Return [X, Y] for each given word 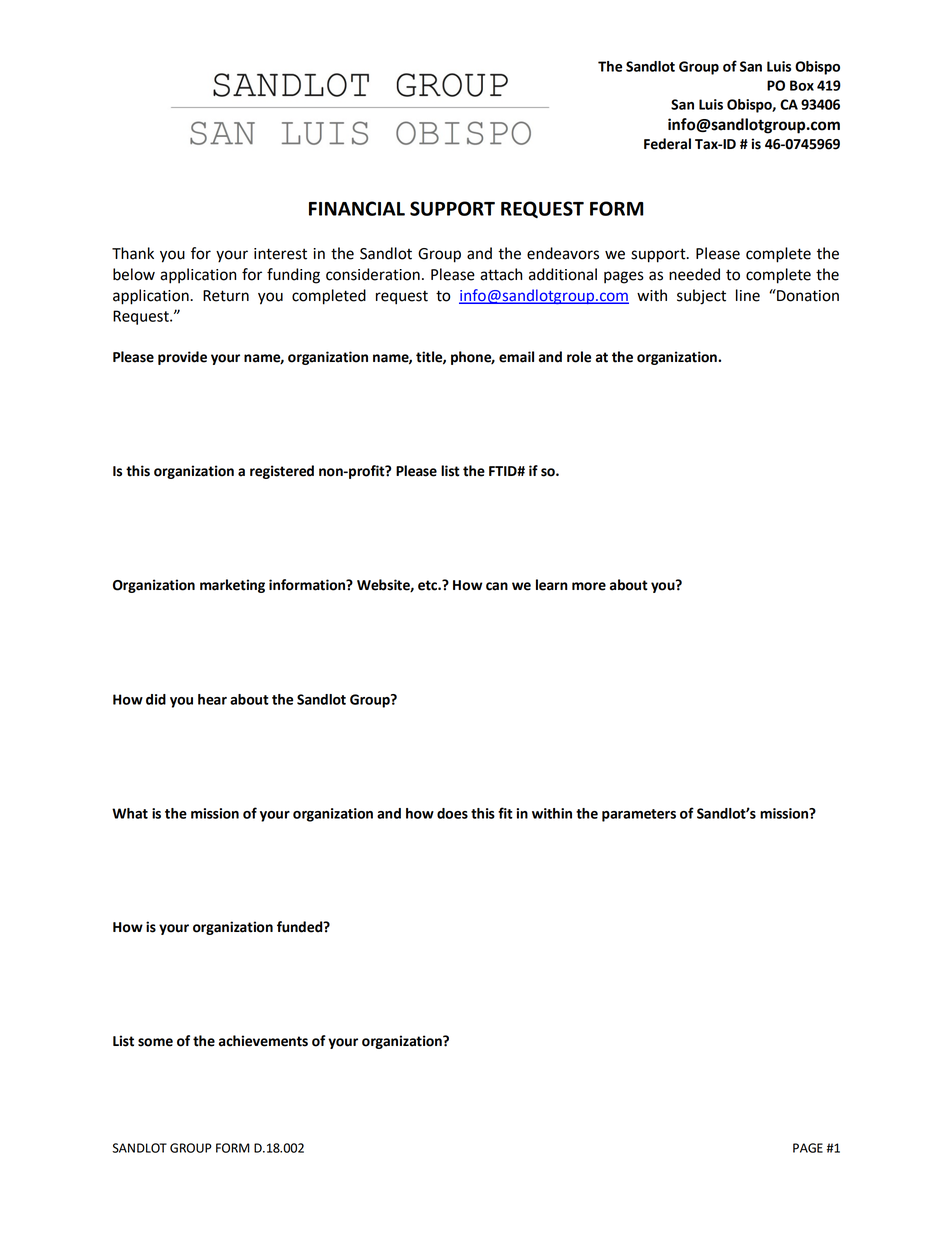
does [452, 813]
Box [802, 85]
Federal [667, 144]
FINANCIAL [357, 208]
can [497, 586]
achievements [263, 1041]
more [589, 586]
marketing [232, 586]
